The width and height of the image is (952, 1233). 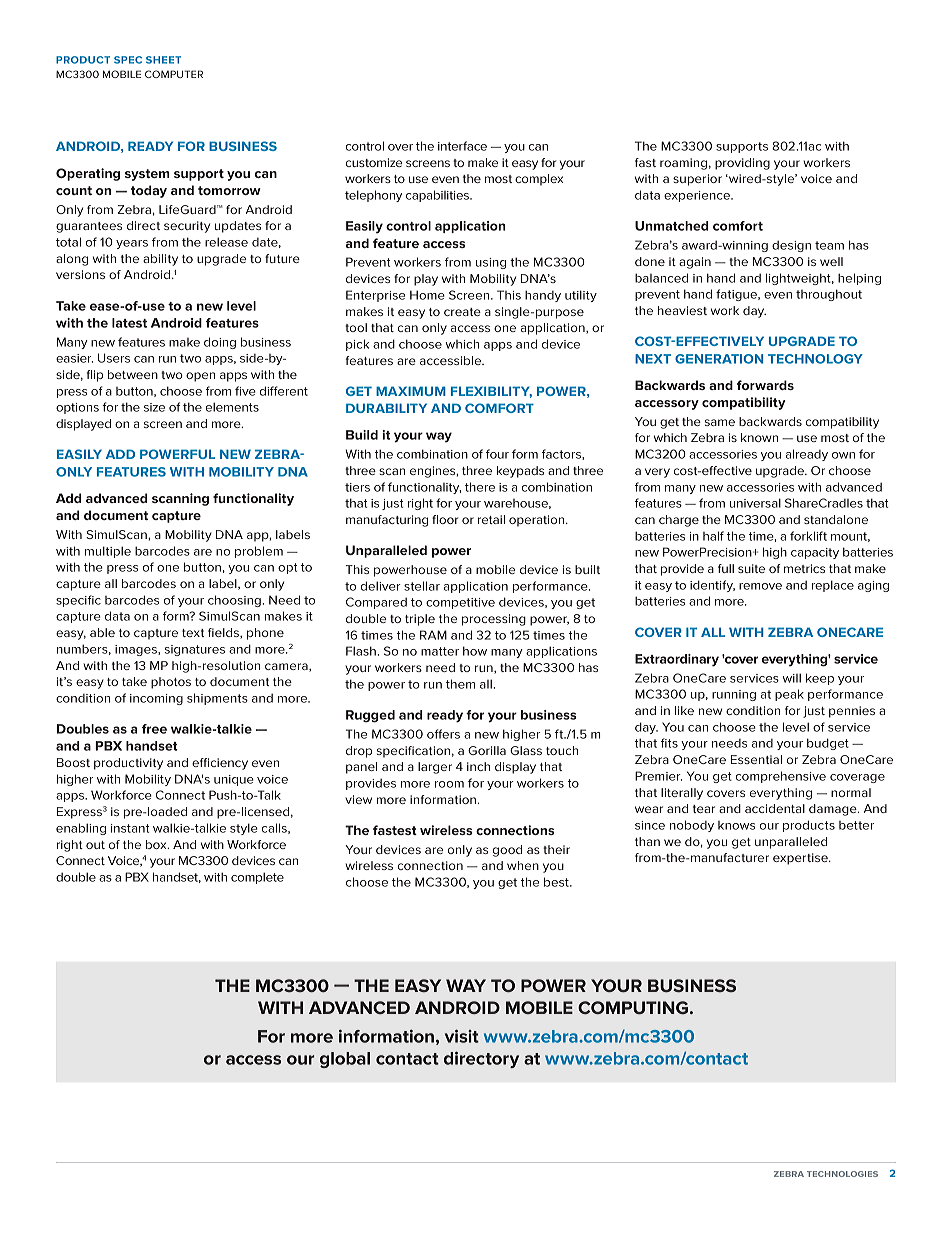 What do you see at coordinates (462, 312) in the image?
I see `create` at bounding box center [462, 312].
